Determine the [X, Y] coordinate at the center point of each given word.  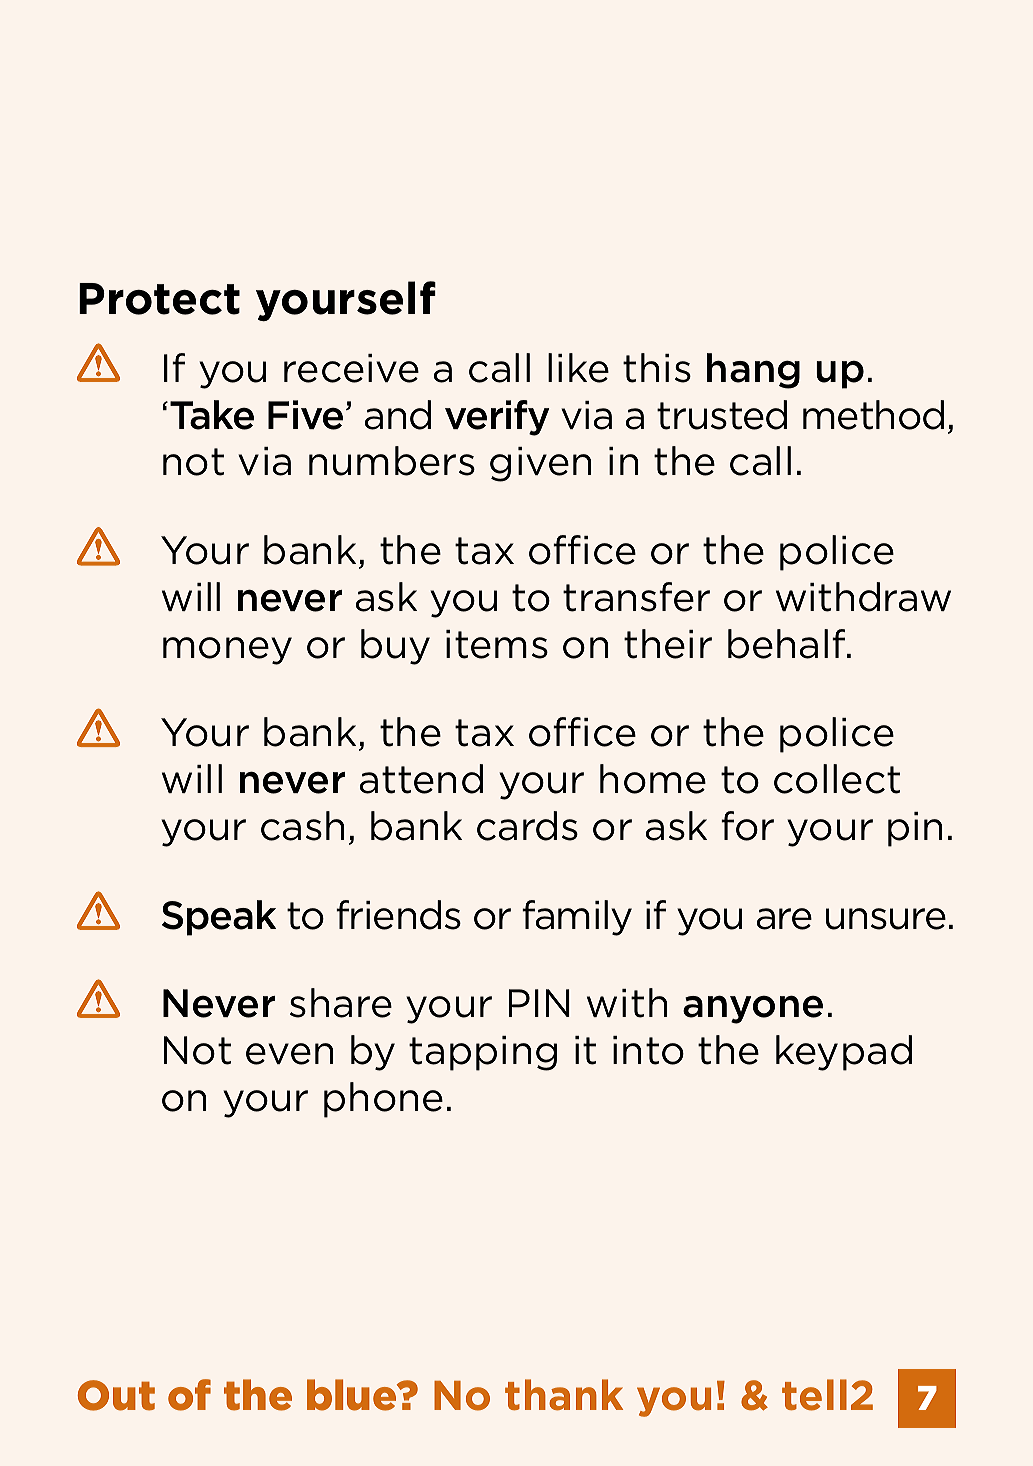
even [290, 1054]
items [497, 644]
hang [753, 371]
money [227, 651]
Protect [159, 299]
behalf [788, 644]
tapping [483, 1053]
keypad [844, 1053]
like [578, 368]
